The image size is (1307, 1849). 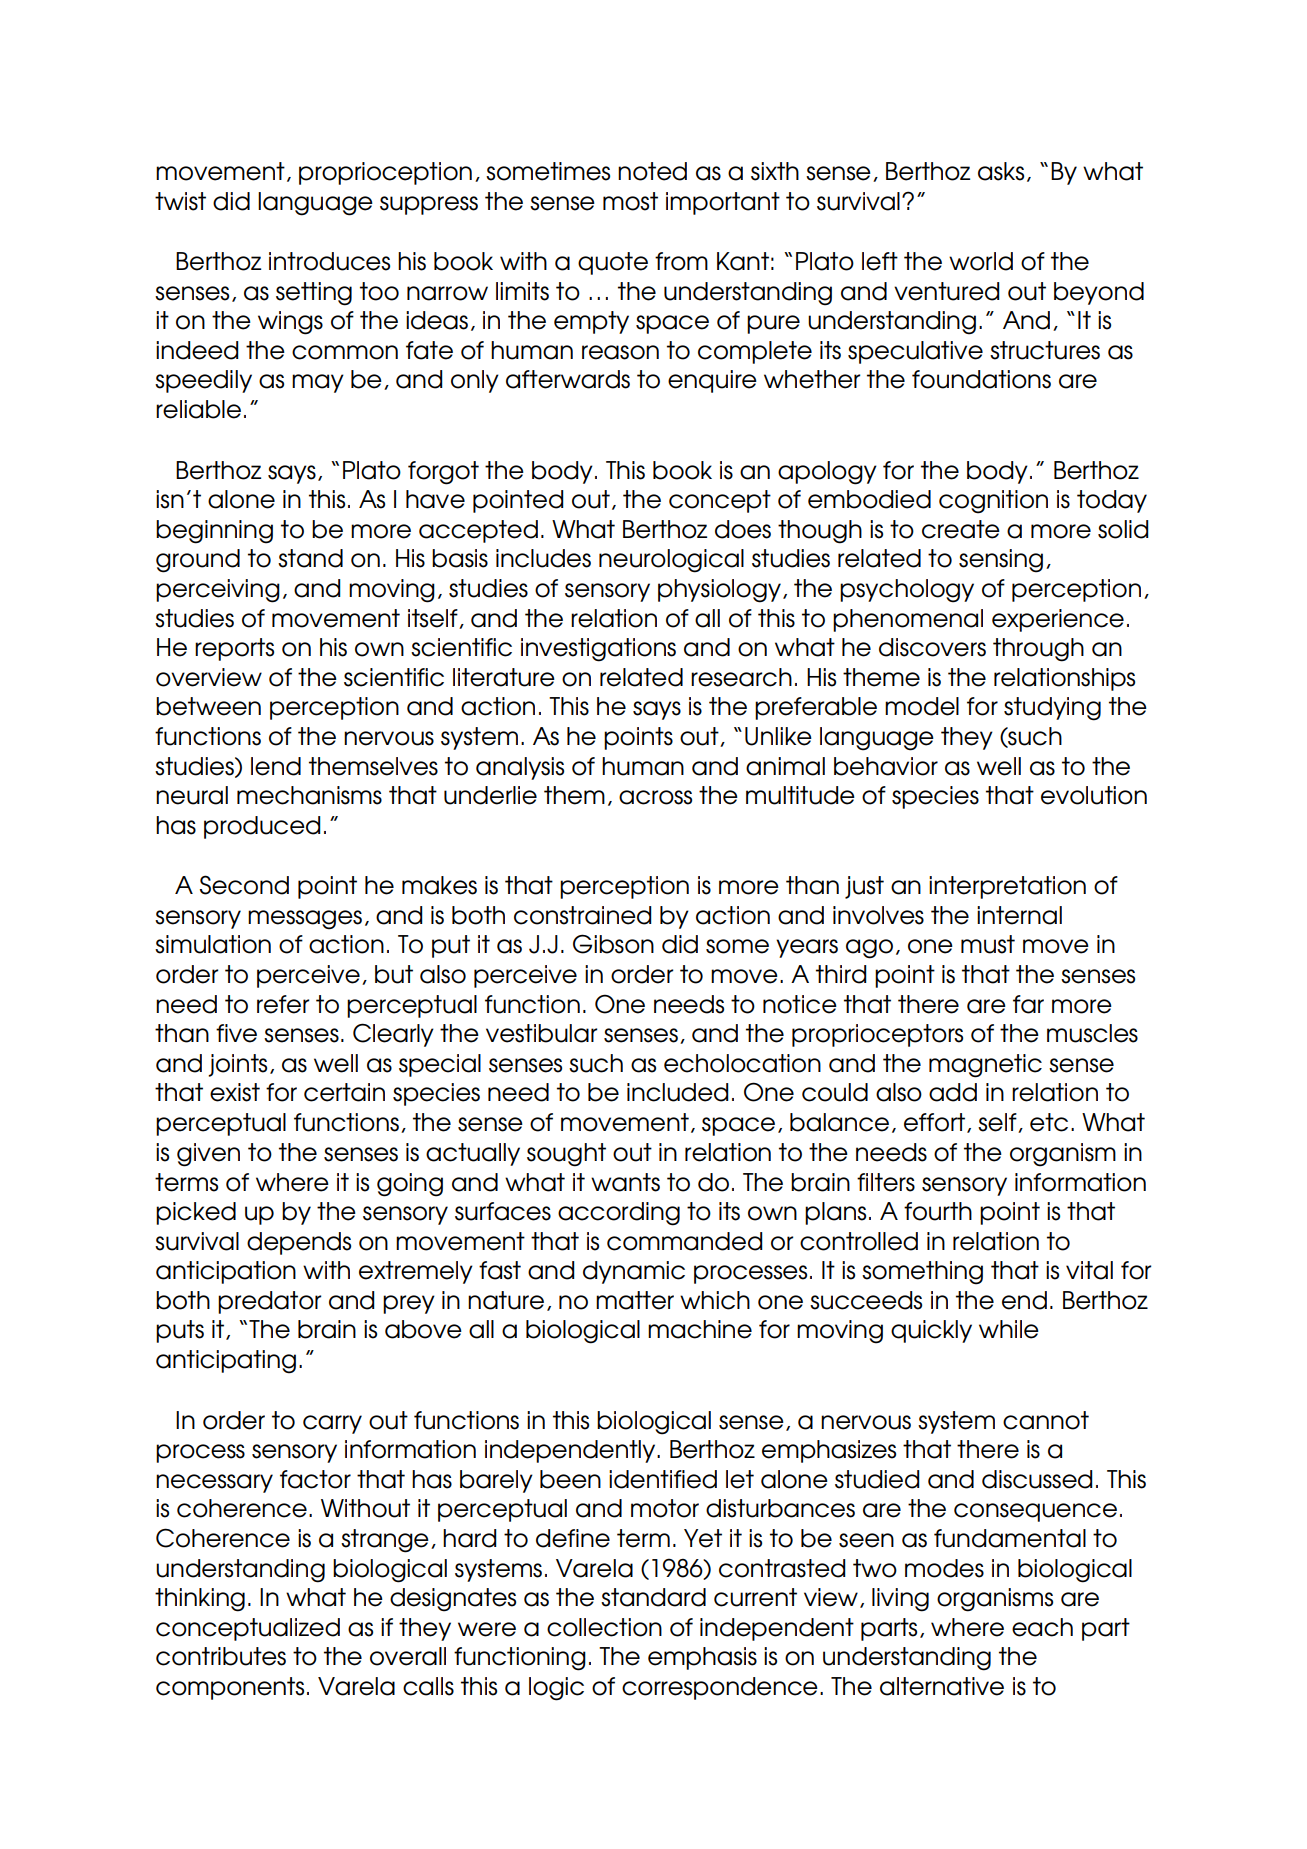 What do you see at coordinates (221, 1656) in the screenshot?
I see `contributes` at bounding box center [221, 1656].
